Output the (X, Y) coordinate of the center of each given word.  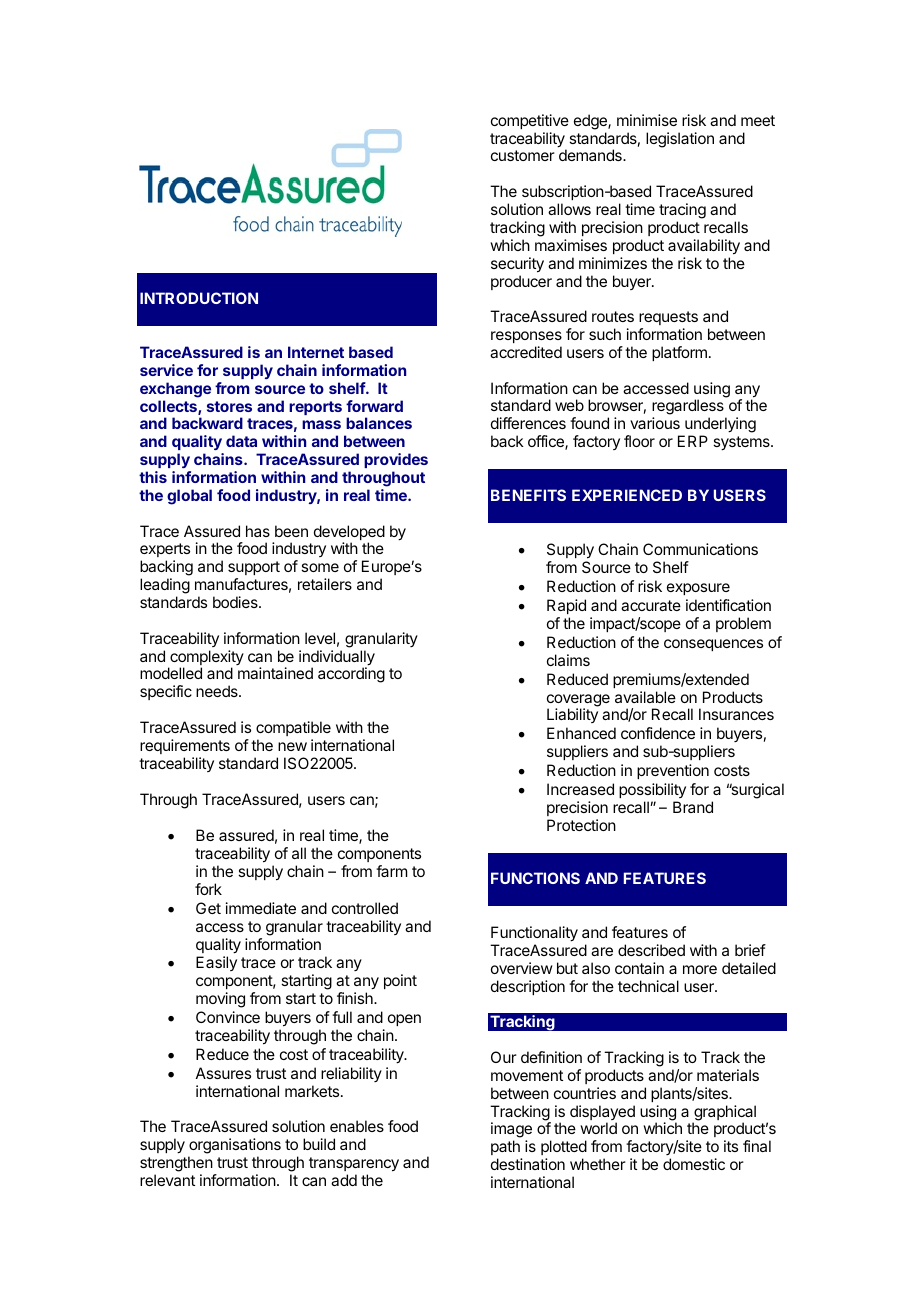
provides (396, 460)
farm (391, 871)
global (189, 497)
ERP (693, 441)
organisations (234, 1147)
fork (208, 889)
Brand (693, 807)
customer (523, 155)
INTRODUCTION (199, 298)
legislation (680, 140)
